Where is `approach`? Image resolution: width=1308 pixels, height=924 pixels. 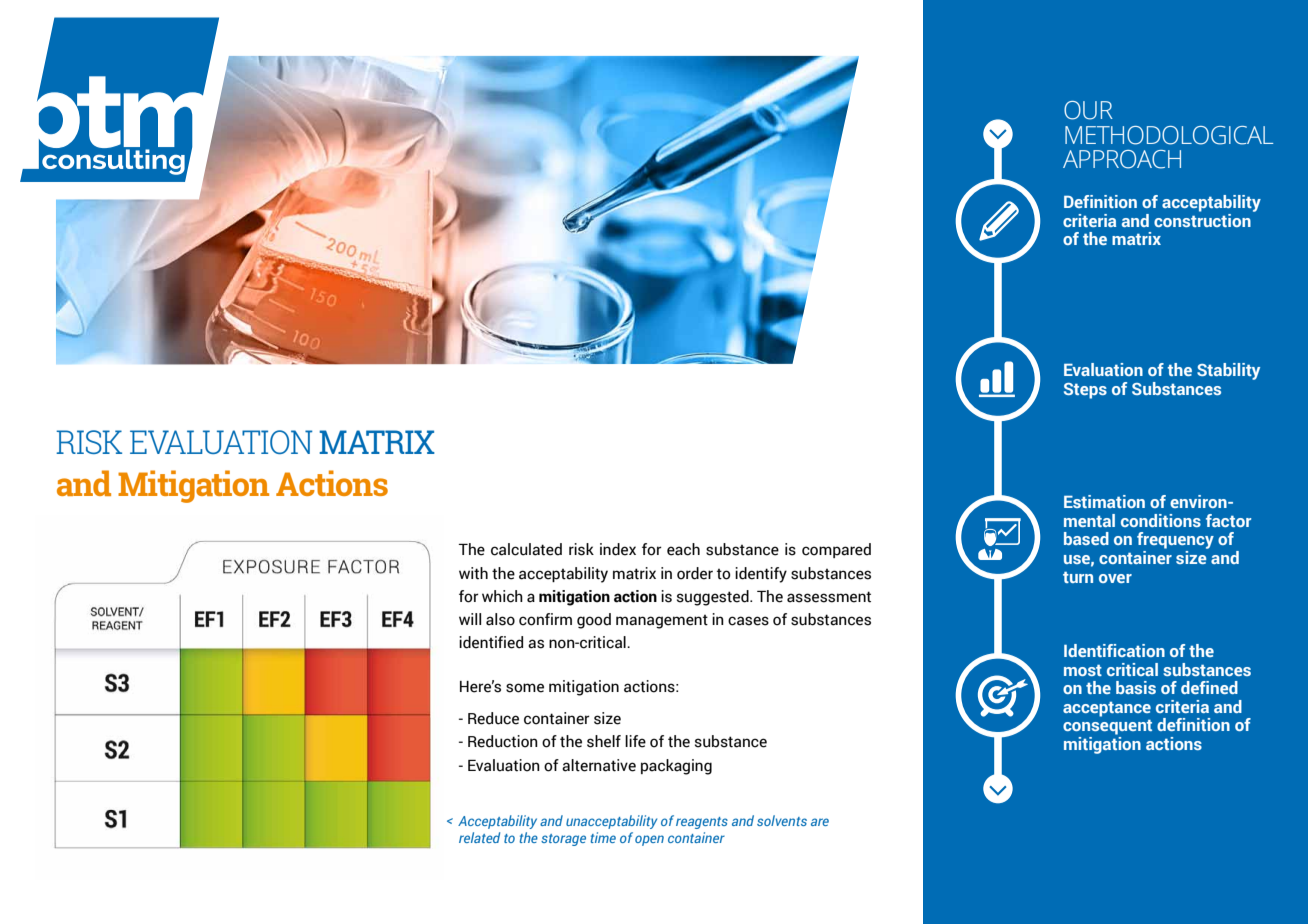 approach is located at coordinates (1122, 159).
